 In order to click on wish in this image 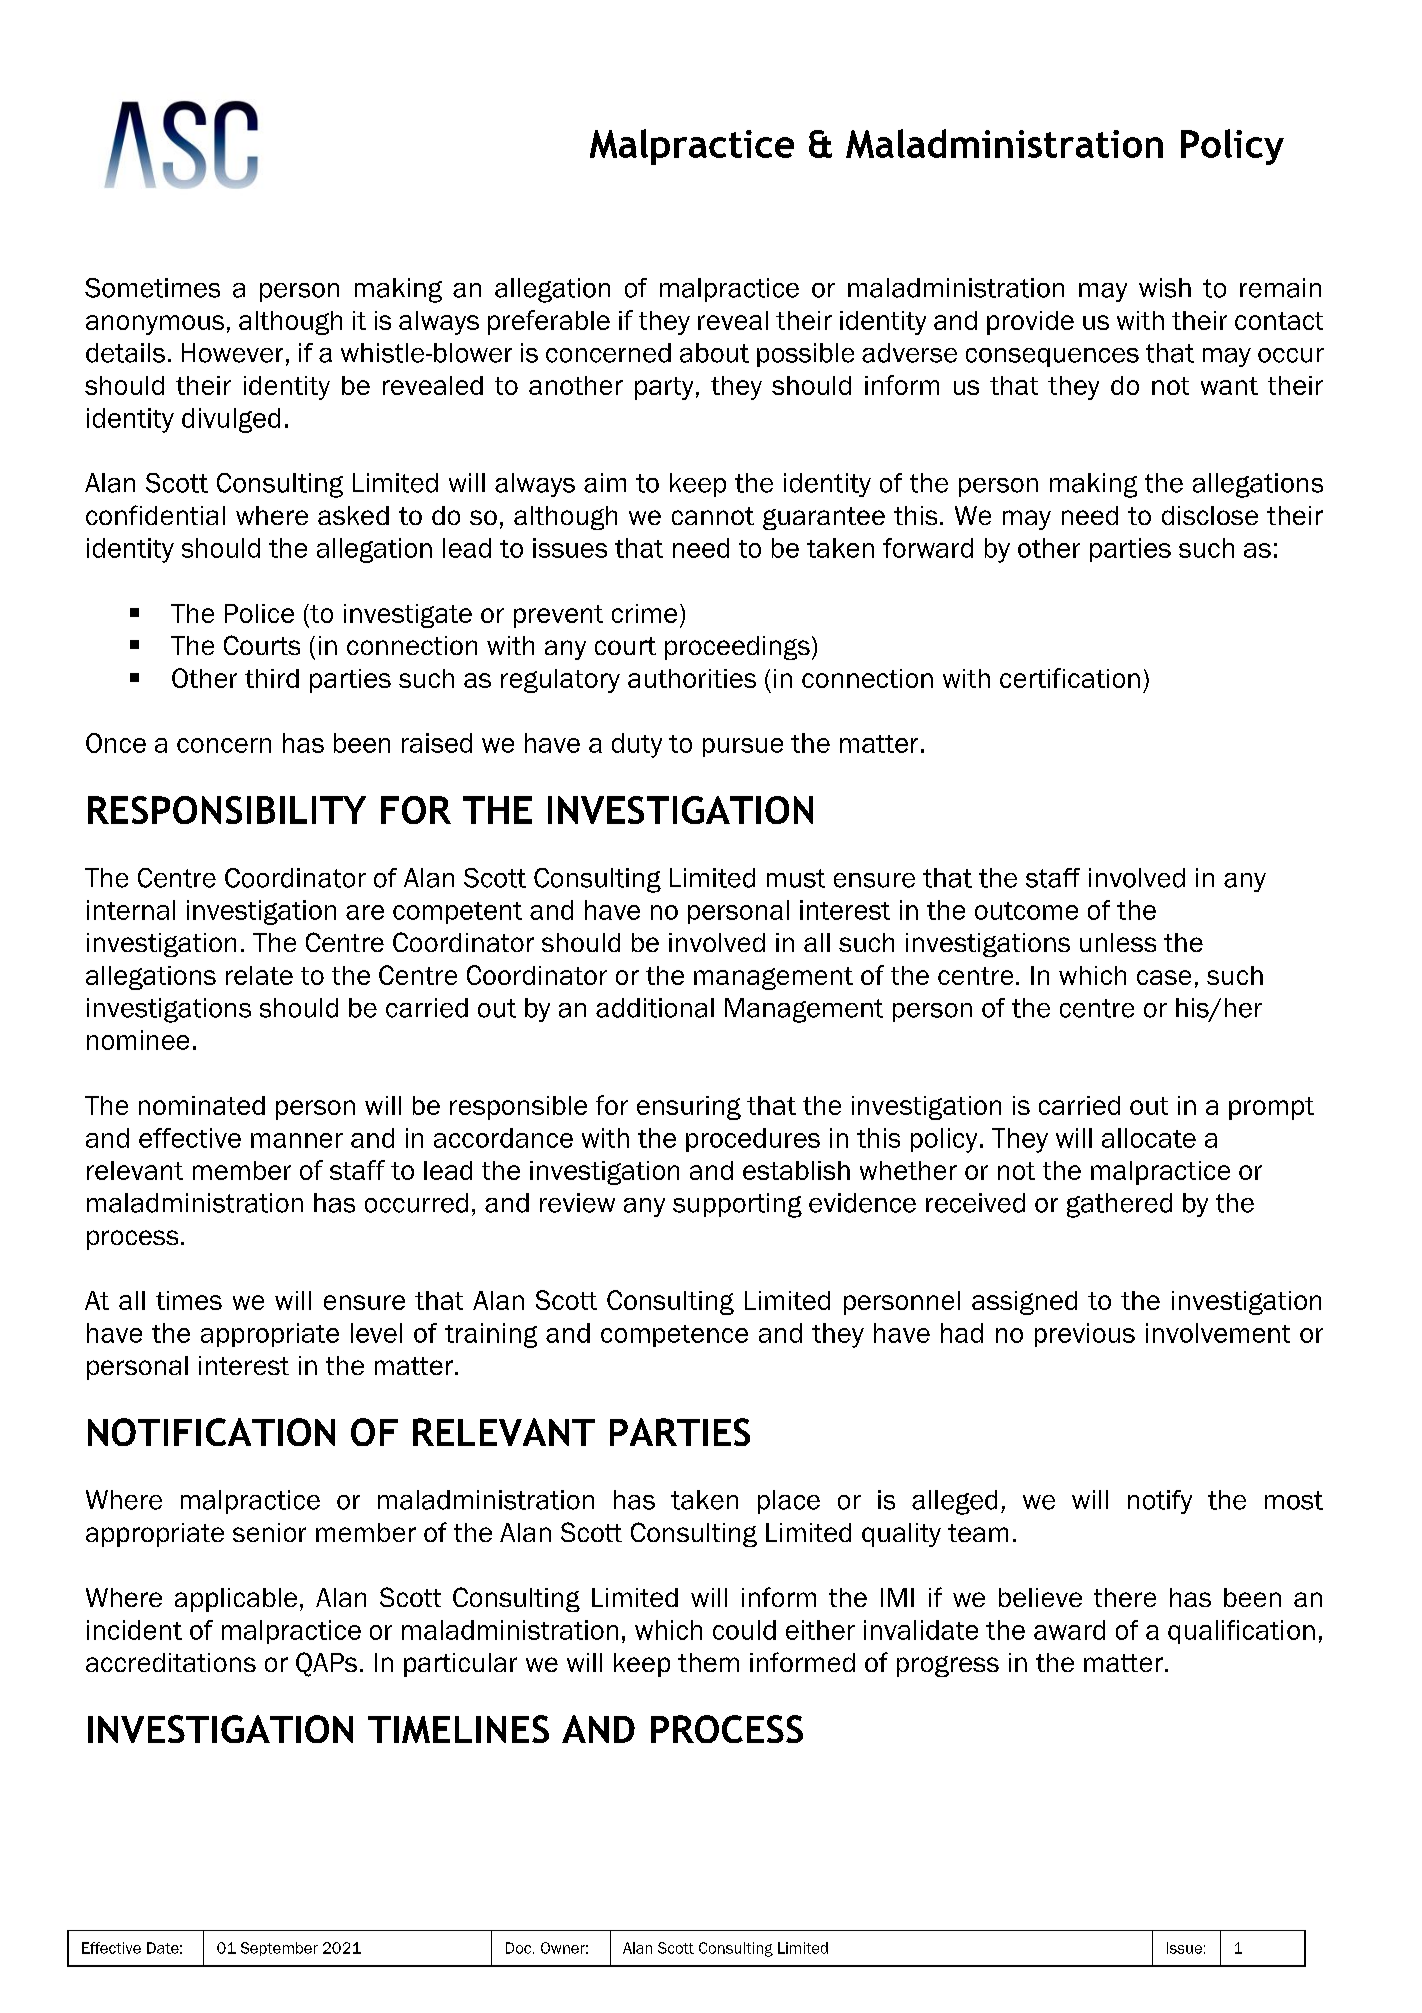, I will do `click(1165, 288)`.
